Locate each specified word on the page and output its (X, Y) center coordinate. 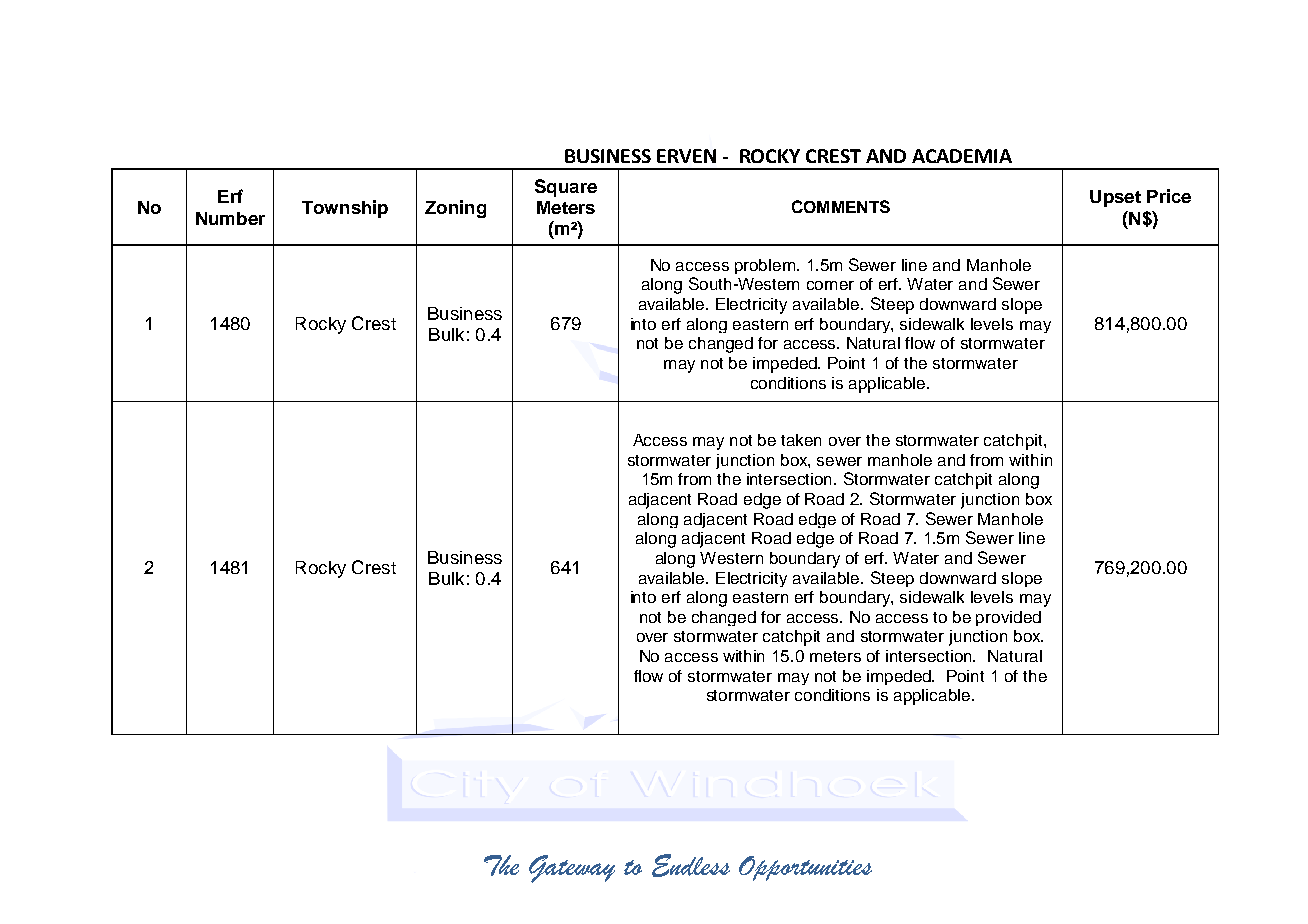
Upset (1115, 198)
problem (766, 266)
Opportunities (805, 868)
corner (830, 285)
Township (345, 209)
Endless (691, 865)
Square (566, 188)
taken (801, 440)
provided (1008, 618)
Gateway (572, 869)
